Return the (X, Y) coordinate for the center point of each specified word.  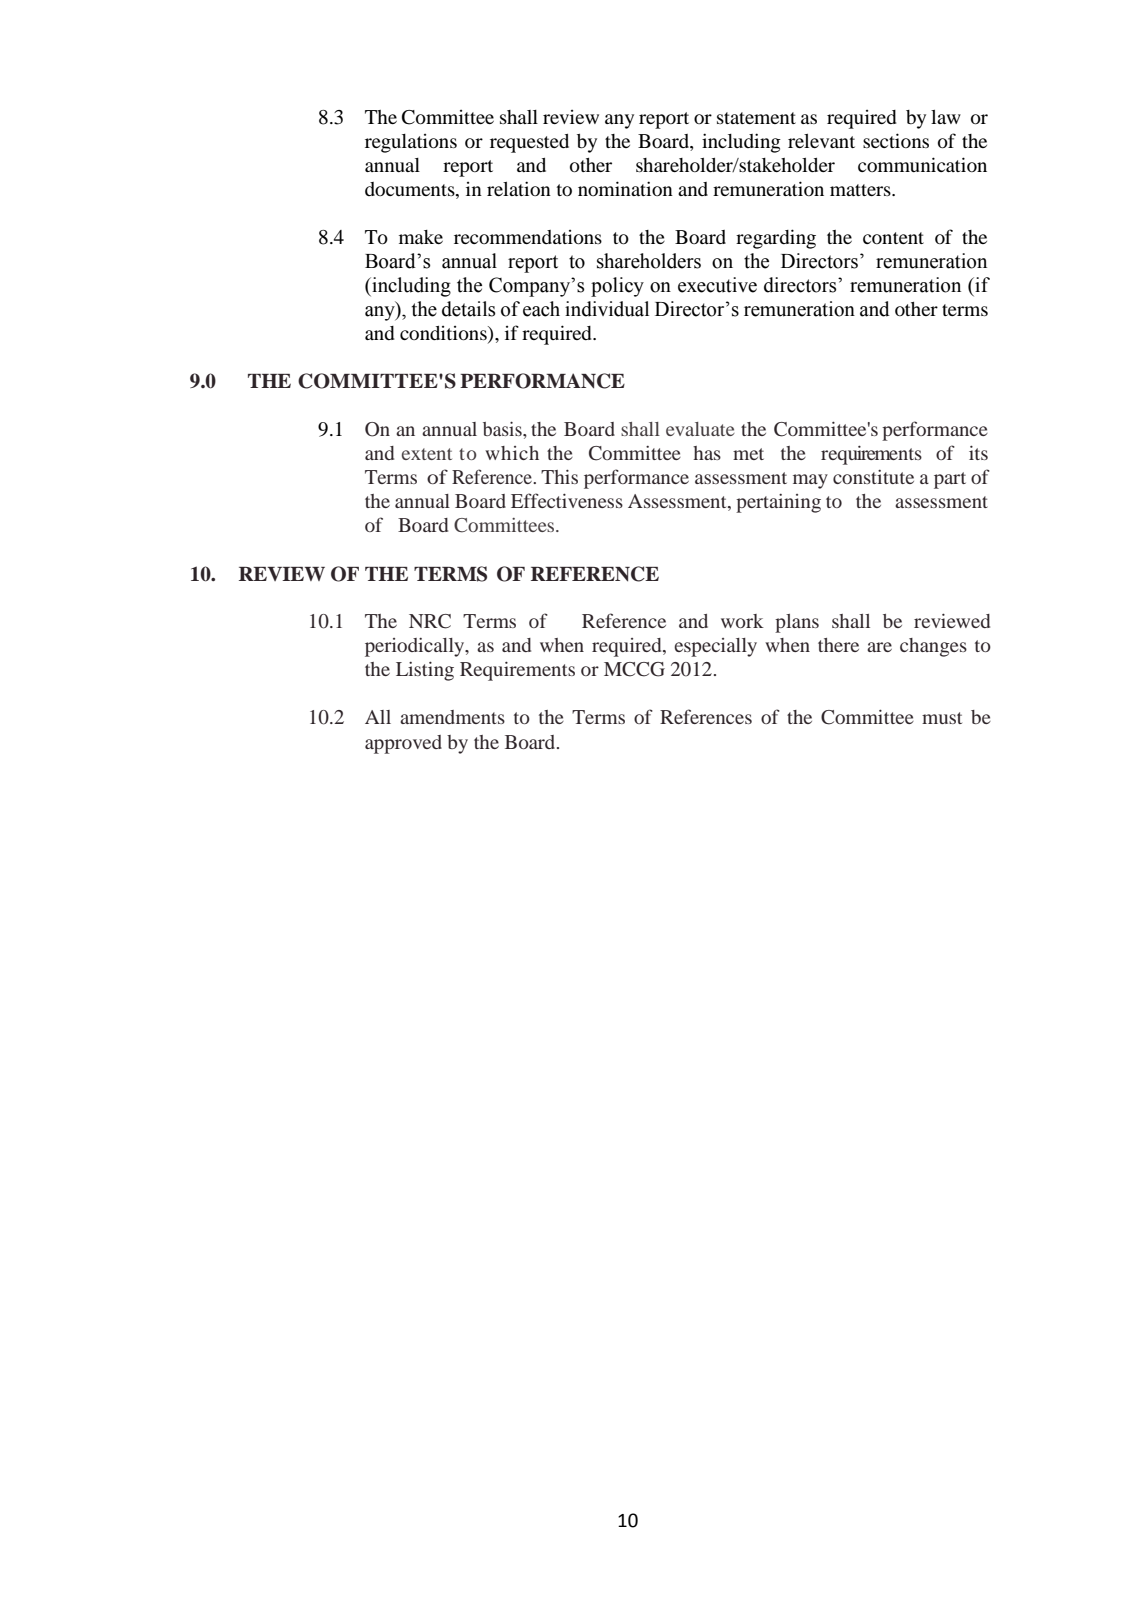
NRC (430, 621)
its (978, 452)
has (707, 453)
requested (529, 143)
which (512, 453)
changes (933, 647)
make (421, 237)
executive (717, 285)
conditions (444, 334)
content (893, 238)
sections (896, 140)
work (742, 621)
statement (756, 118)
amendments (452, 717)
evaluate (700, 429)
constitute (873, 477)
